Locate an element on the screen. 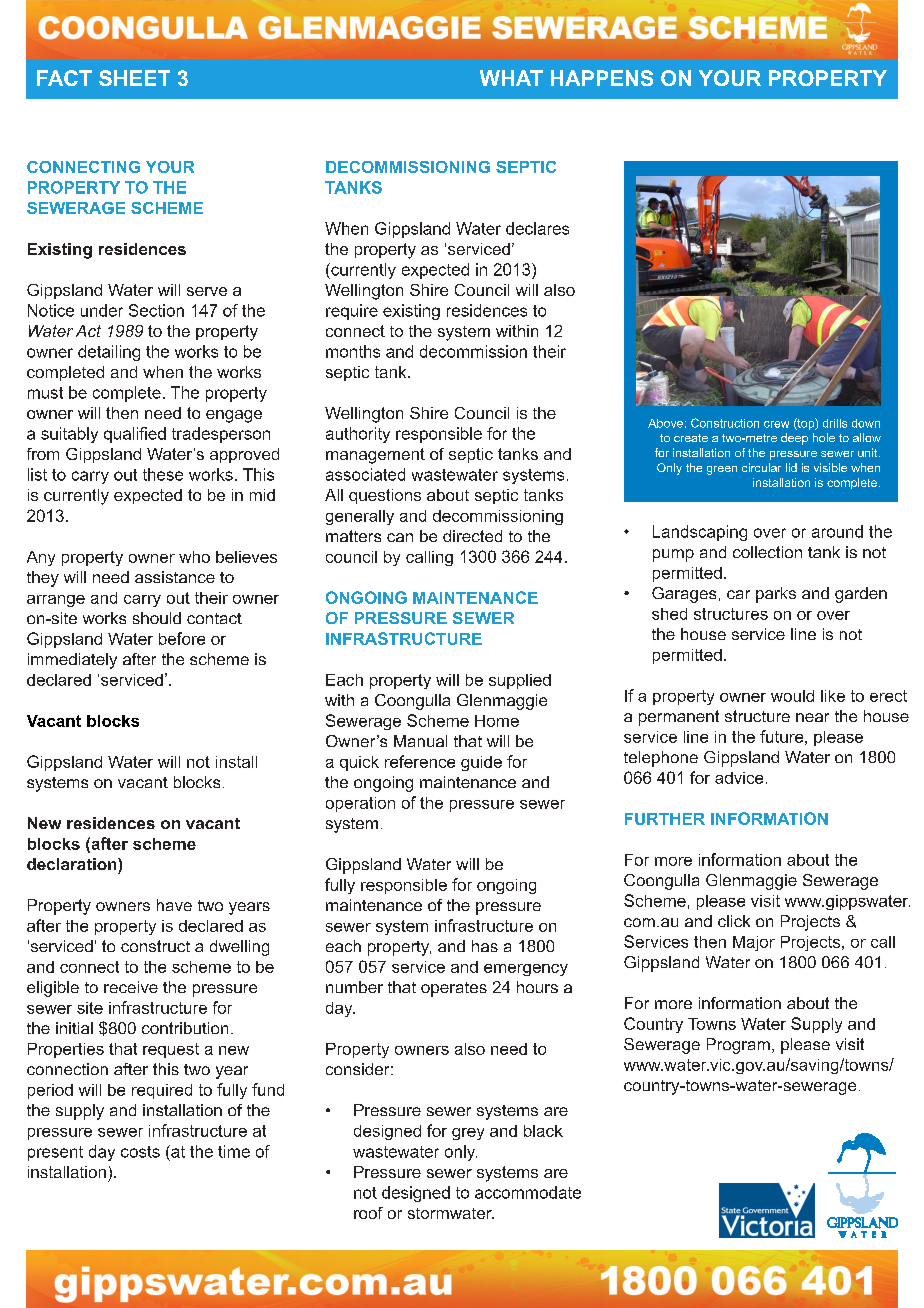 Image resolution: width=924 pixels, height=1308 pixels. WHAT is located at coordinates (511, 78).
